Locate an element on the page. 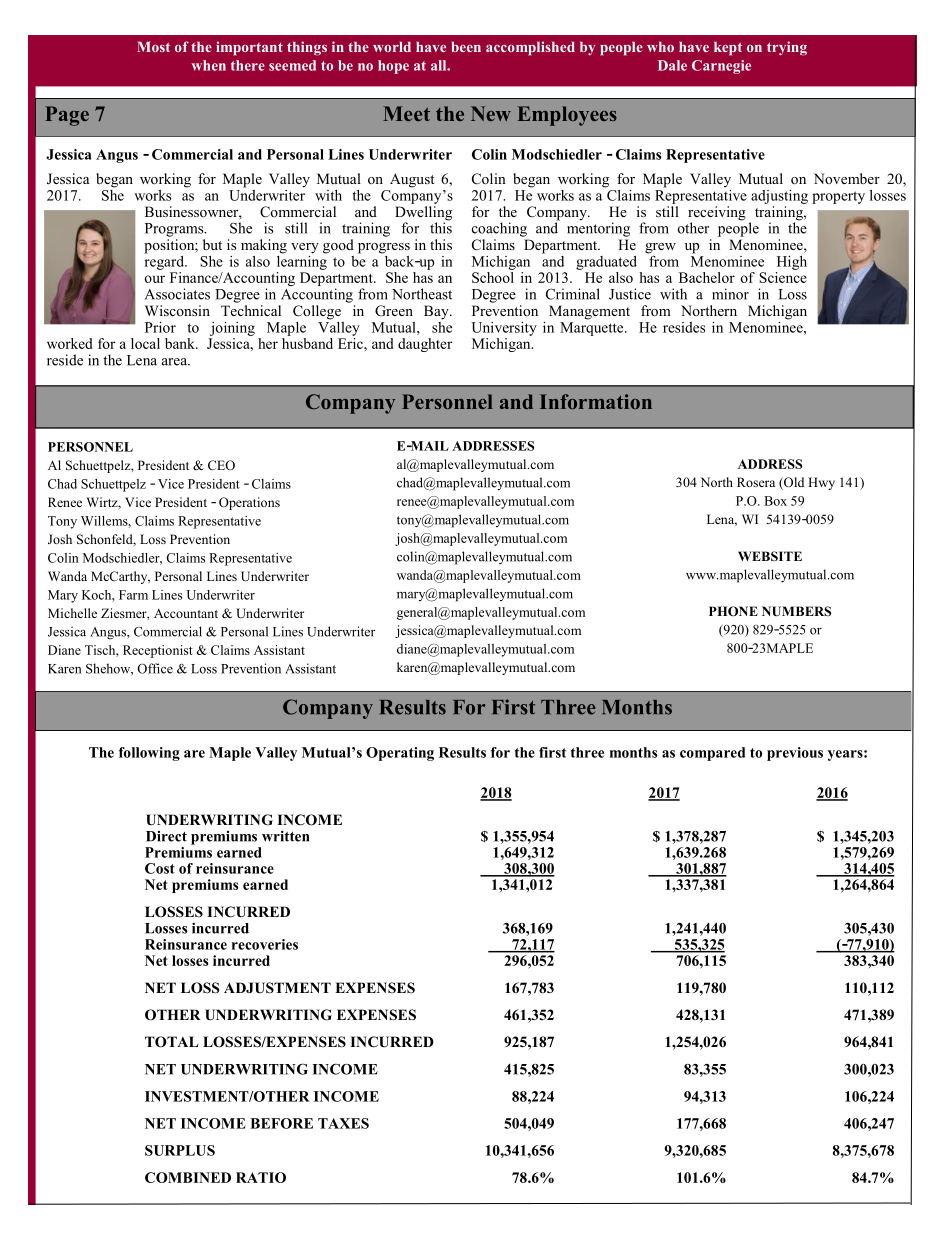 This page has height=1233, width=952. minor is located at coordinates (730, 294).
